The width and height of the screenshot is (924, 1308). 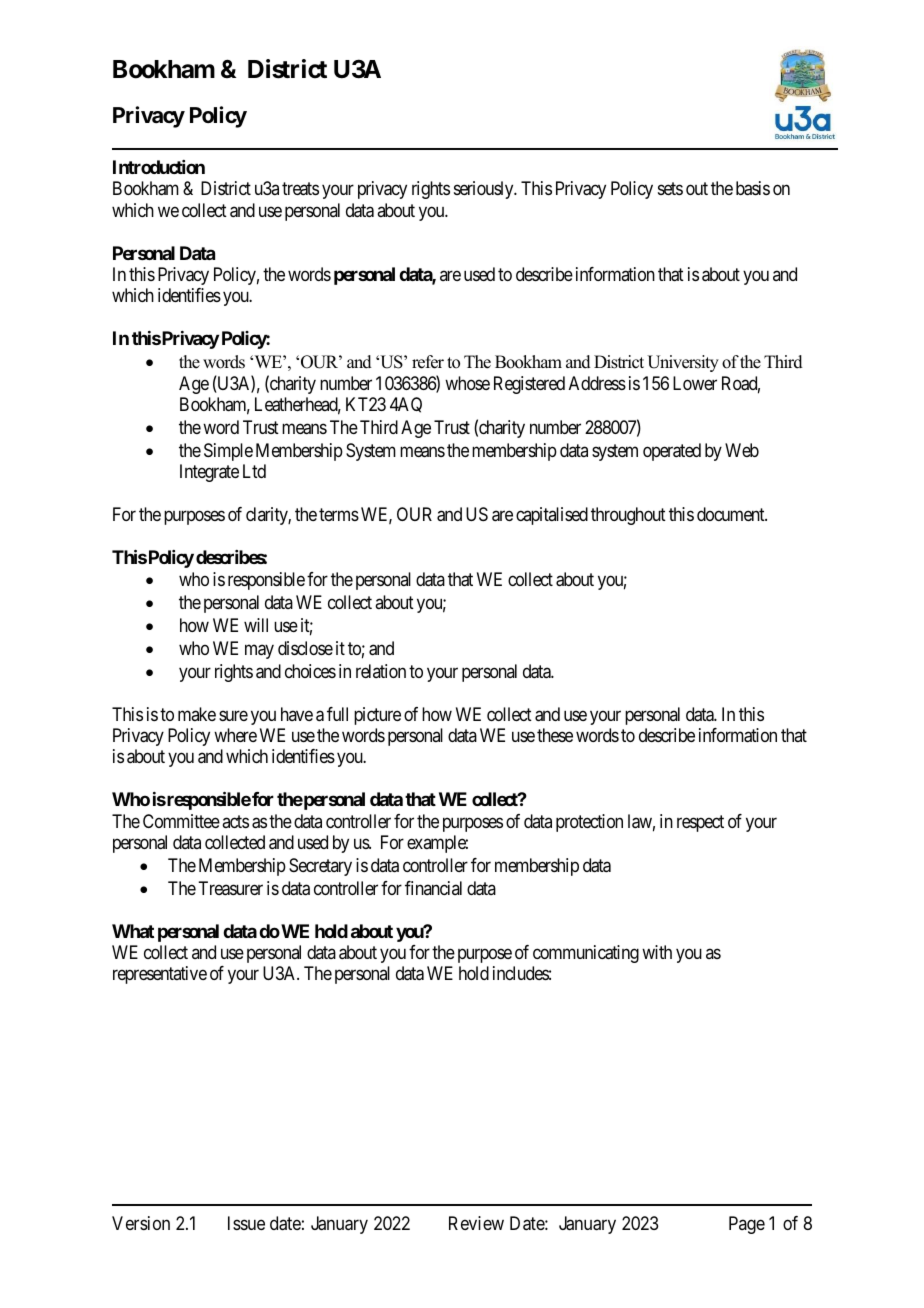 What do you see at coordinates (159, 167) in the screenshot?
I see `Introduction` at bounding box center [159, 167].
